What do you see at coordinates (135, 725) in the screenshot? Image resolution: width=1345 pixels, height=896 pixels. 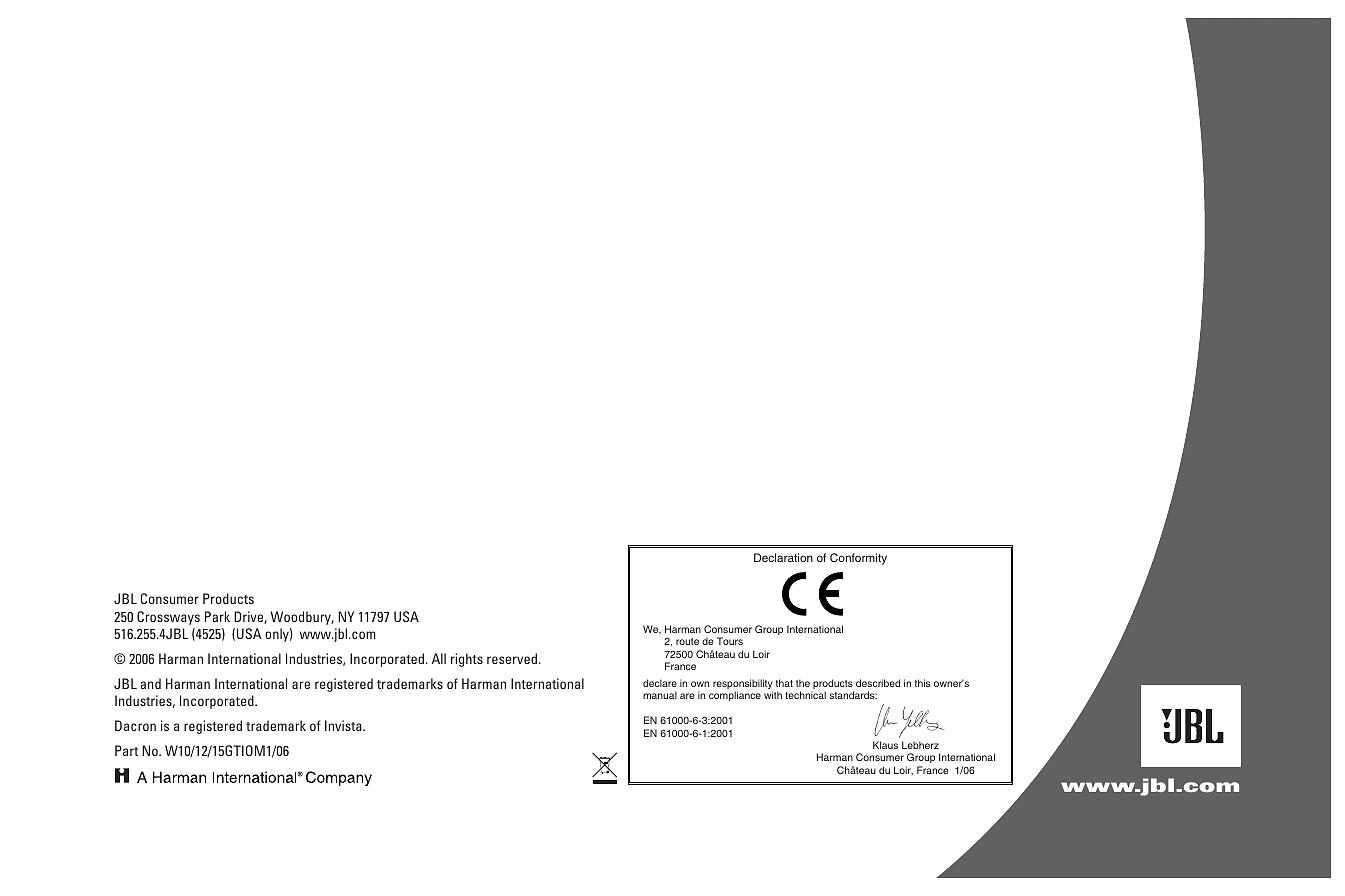 I see `Dacron` at bounding box center [135, 725].
